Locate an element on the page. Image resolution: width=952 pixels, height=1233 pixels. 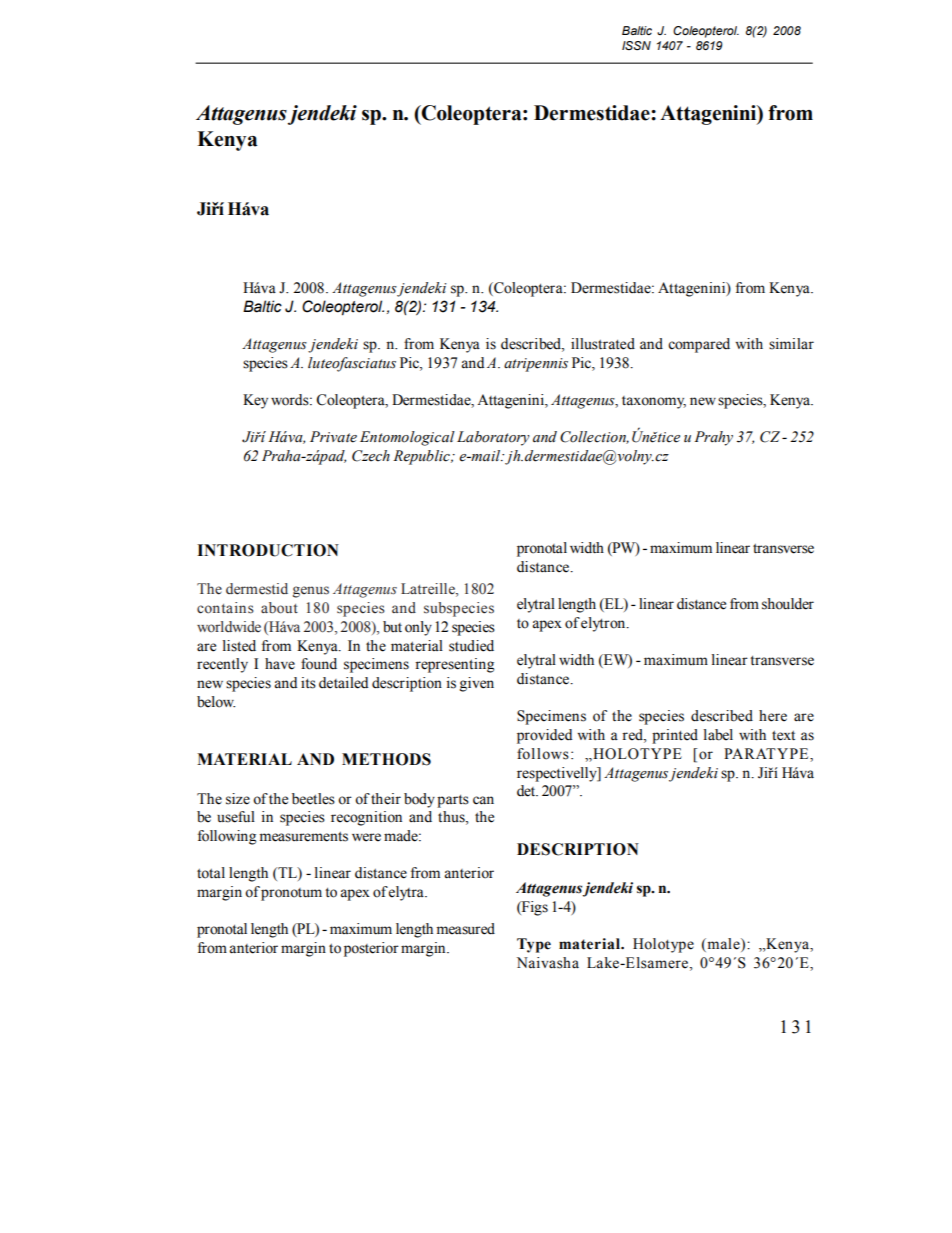
studied is located at coordinates (471, 646).
